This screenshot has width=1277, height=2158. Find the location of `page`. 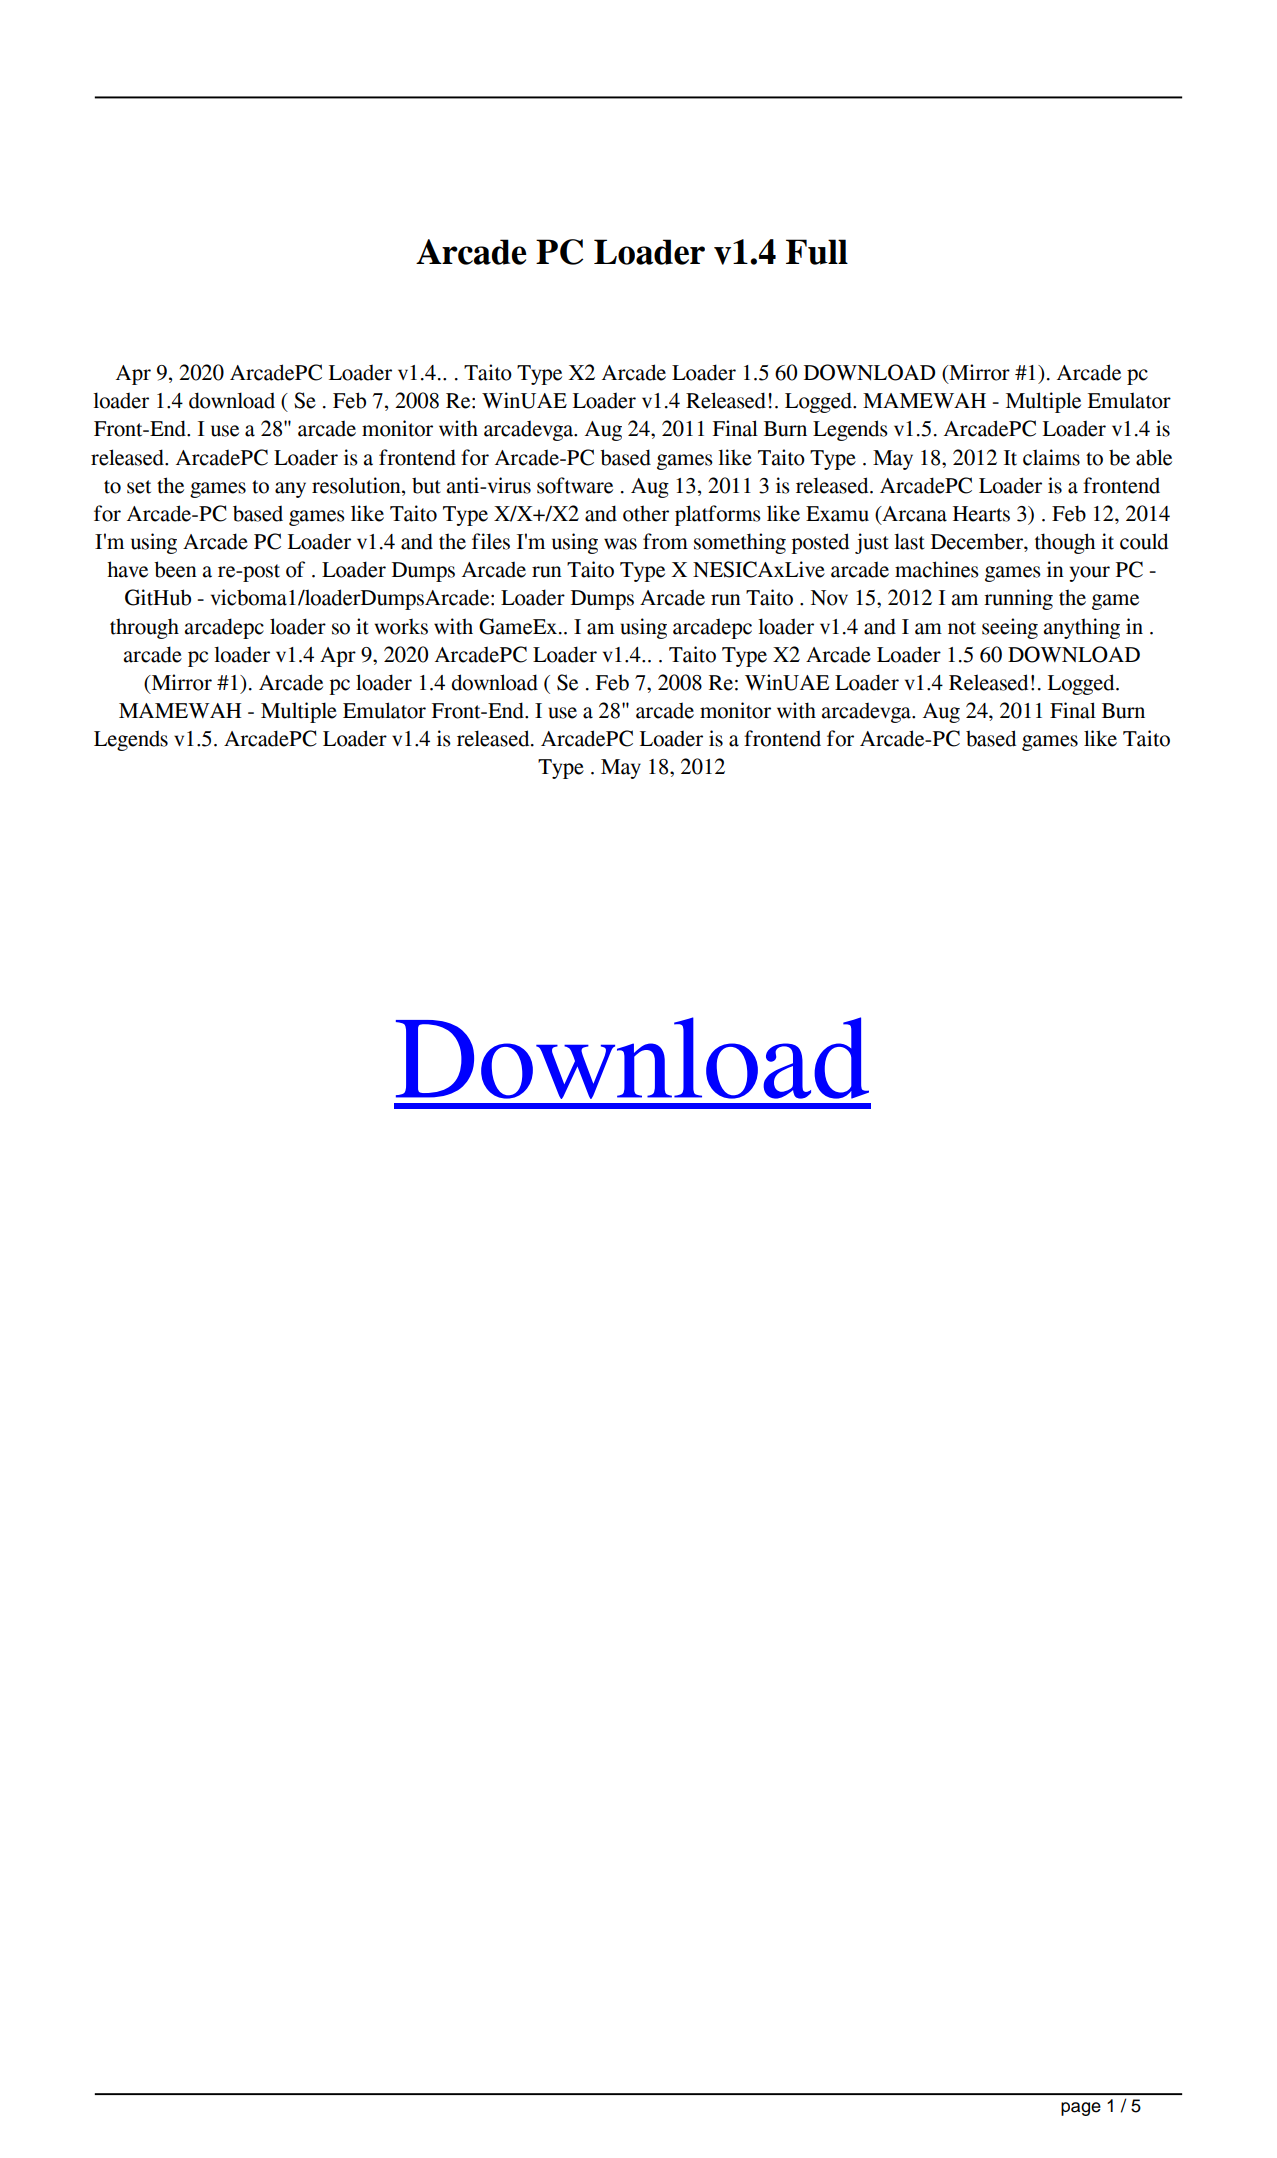

page is located at coordinates (1081, 2109).
